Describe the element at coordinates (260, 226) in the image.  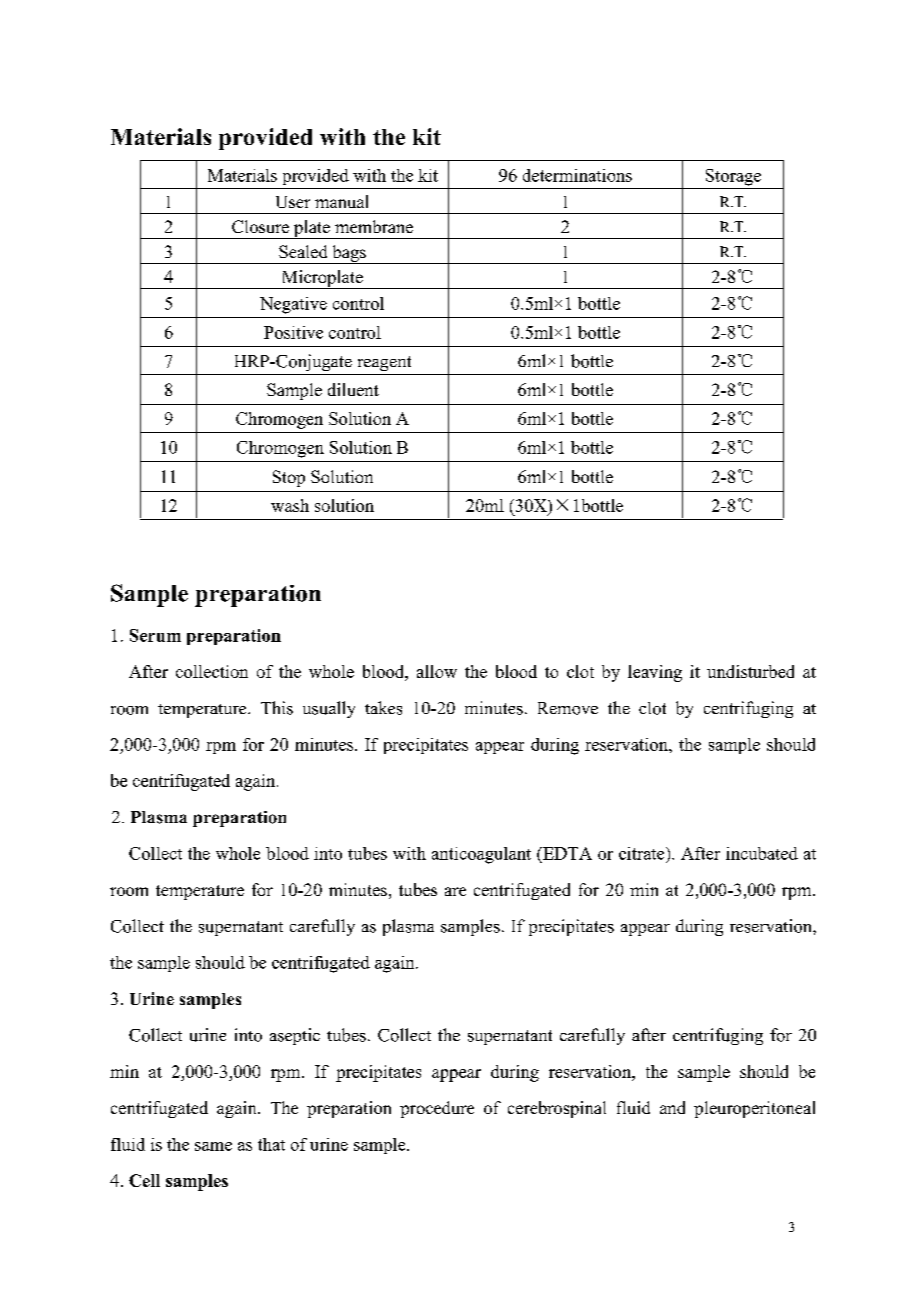
I see `Closure` at that location.
